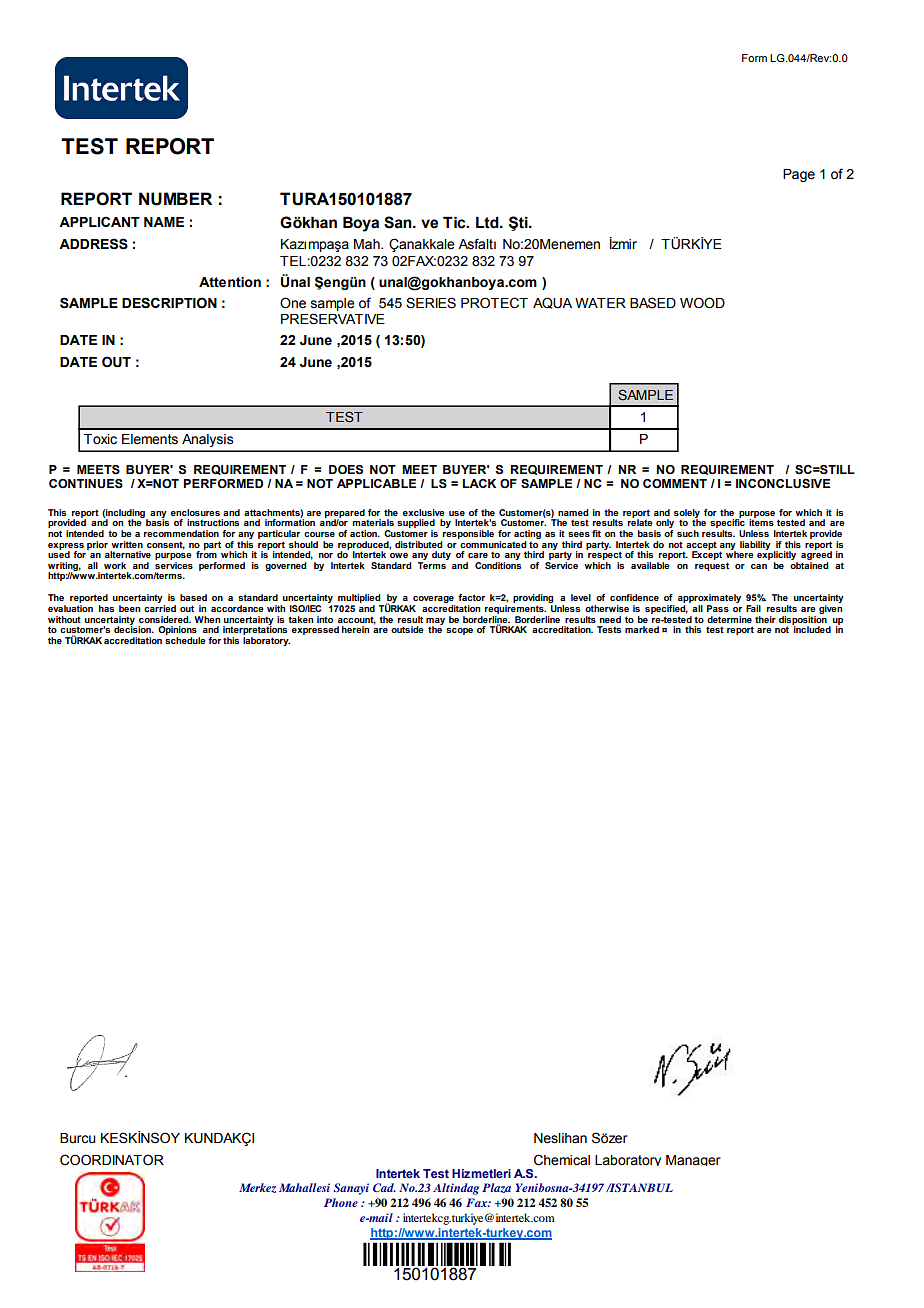 This screenshot has width=924, height=1308. What do you see at coordinates (799, 175) in the screenshot?
I see `Page` at bounding box center [799, 175].
